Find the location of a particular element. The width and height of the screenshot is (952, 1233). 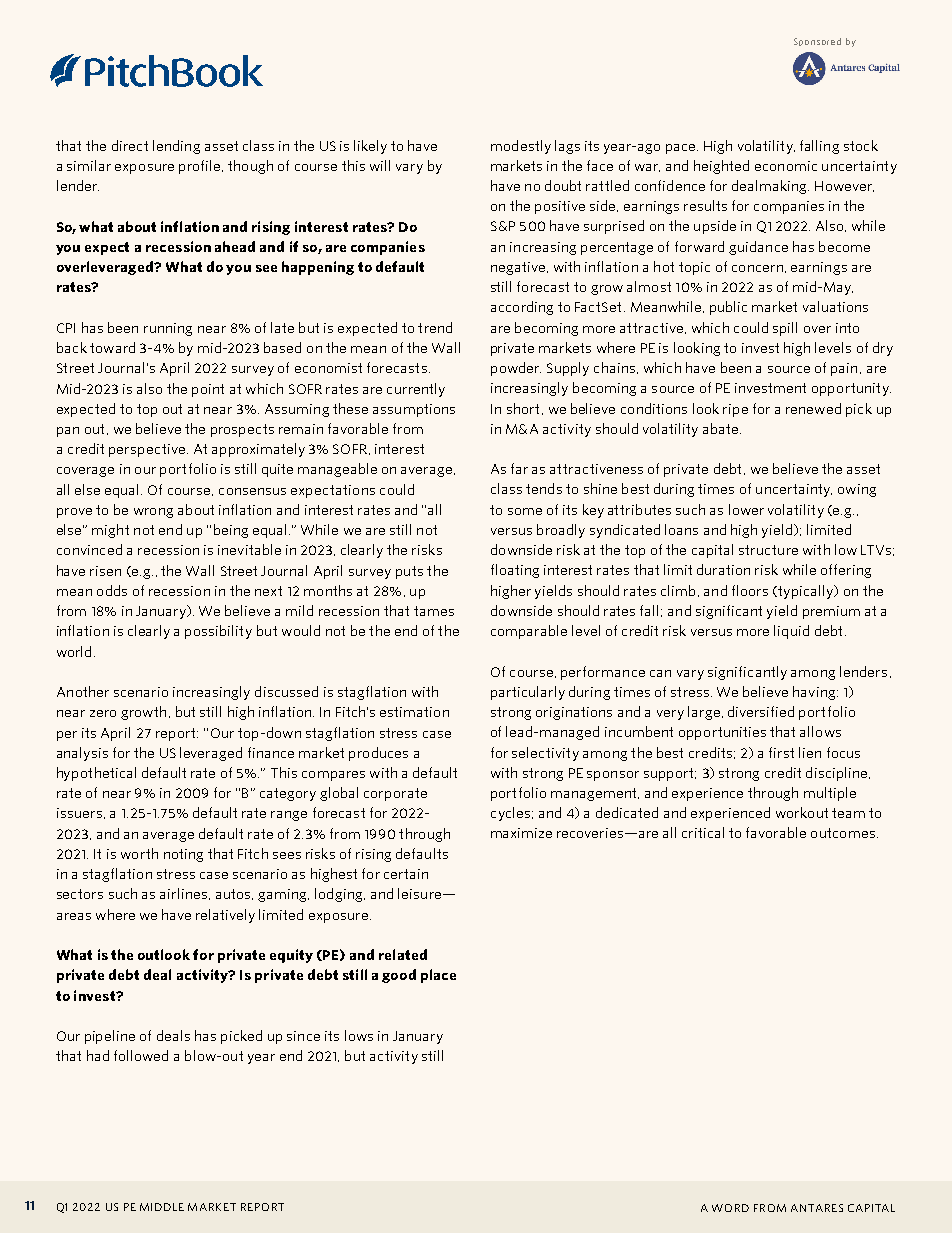

ANTARES is located at coordinates (817, 1208).
